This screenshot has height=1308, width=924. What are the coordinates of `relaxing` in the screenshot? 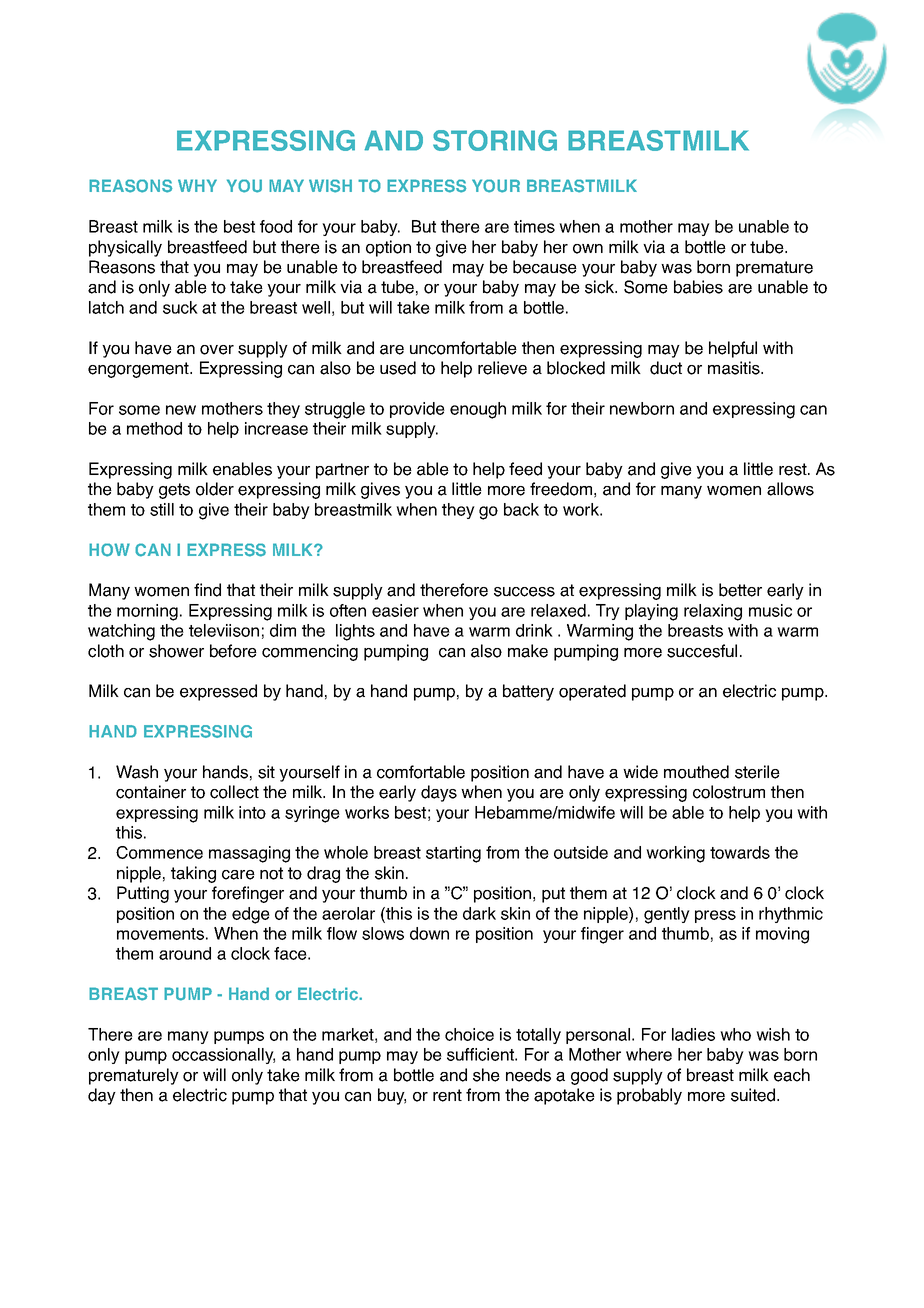 It's located at (713, 612).
